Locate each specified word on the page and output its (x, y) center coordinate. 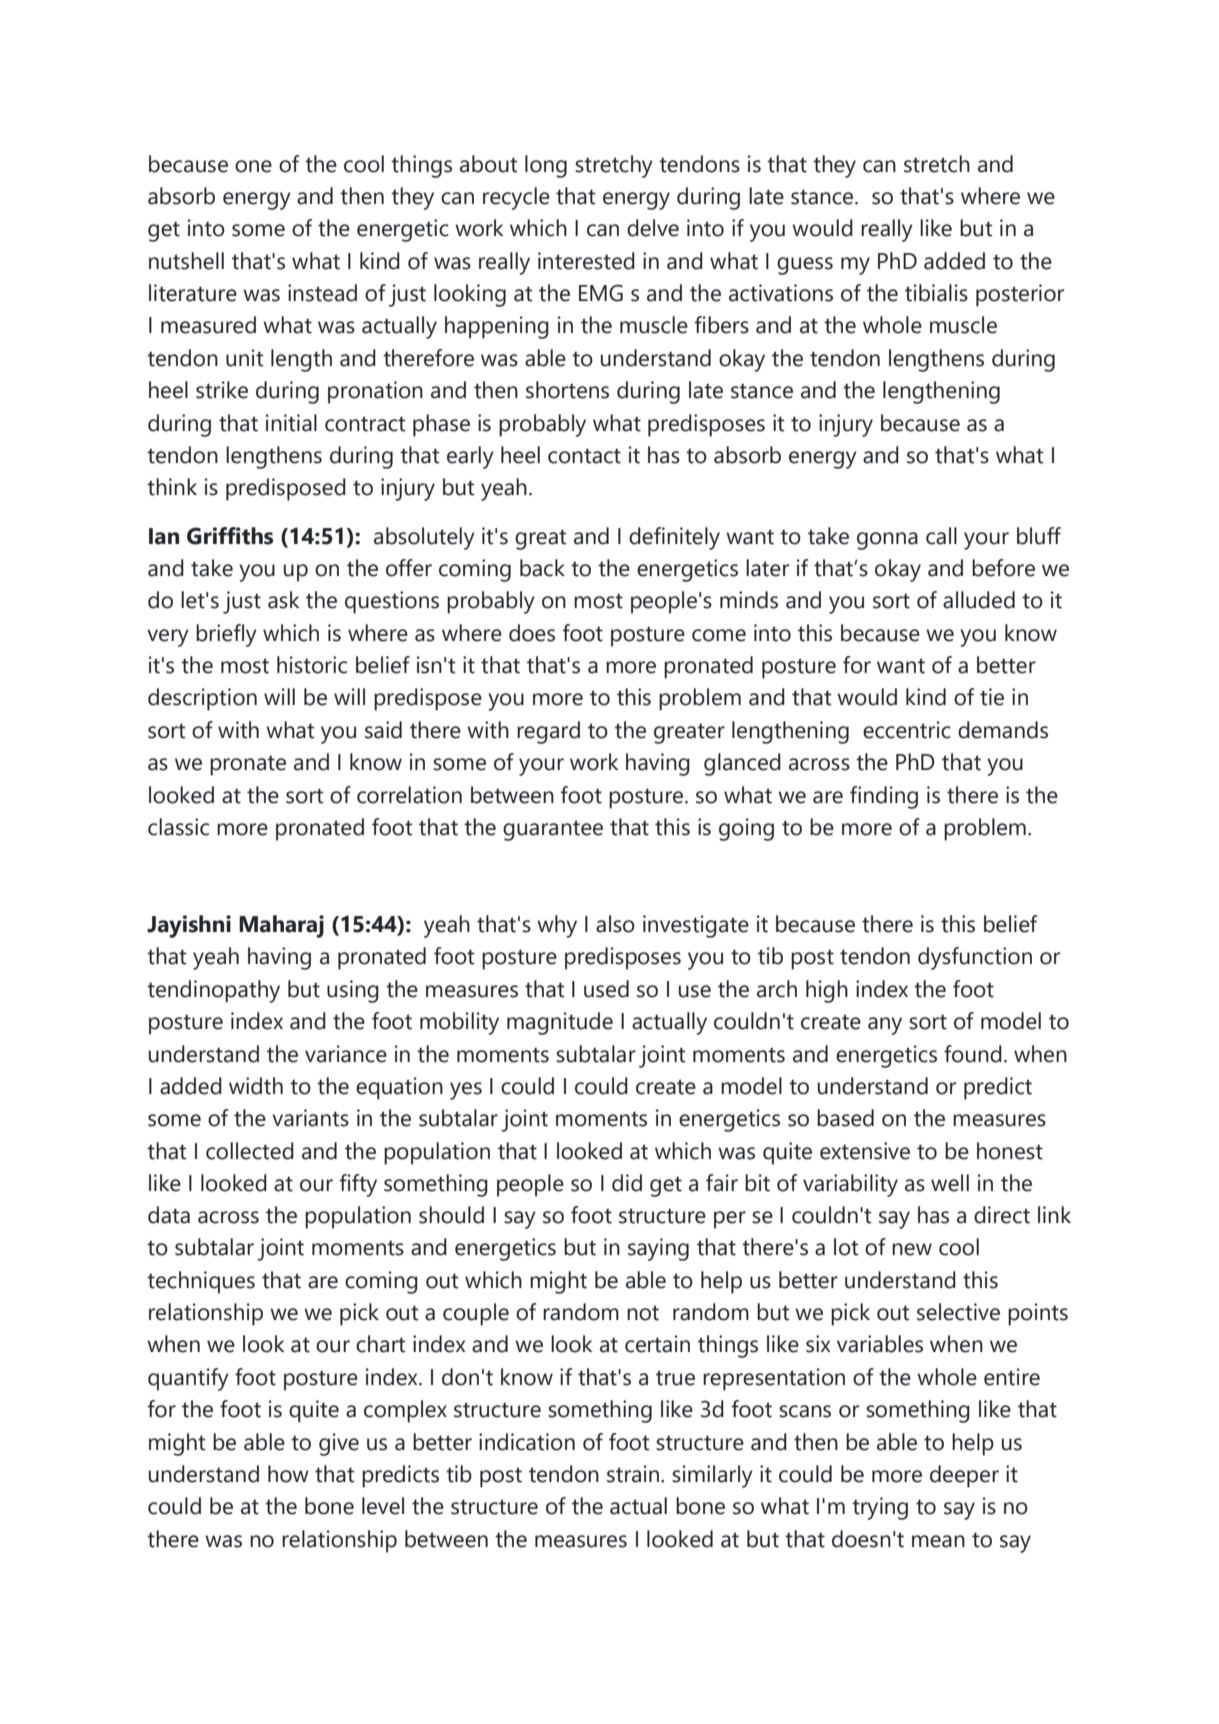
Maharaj (281, 926)
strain (634, 1474)
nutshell (186, 261)
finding (884, 797)
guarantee (553, 830)
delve (653, 228)
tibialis (936, 293)
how (288, 1474)
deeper (964, 1476)
